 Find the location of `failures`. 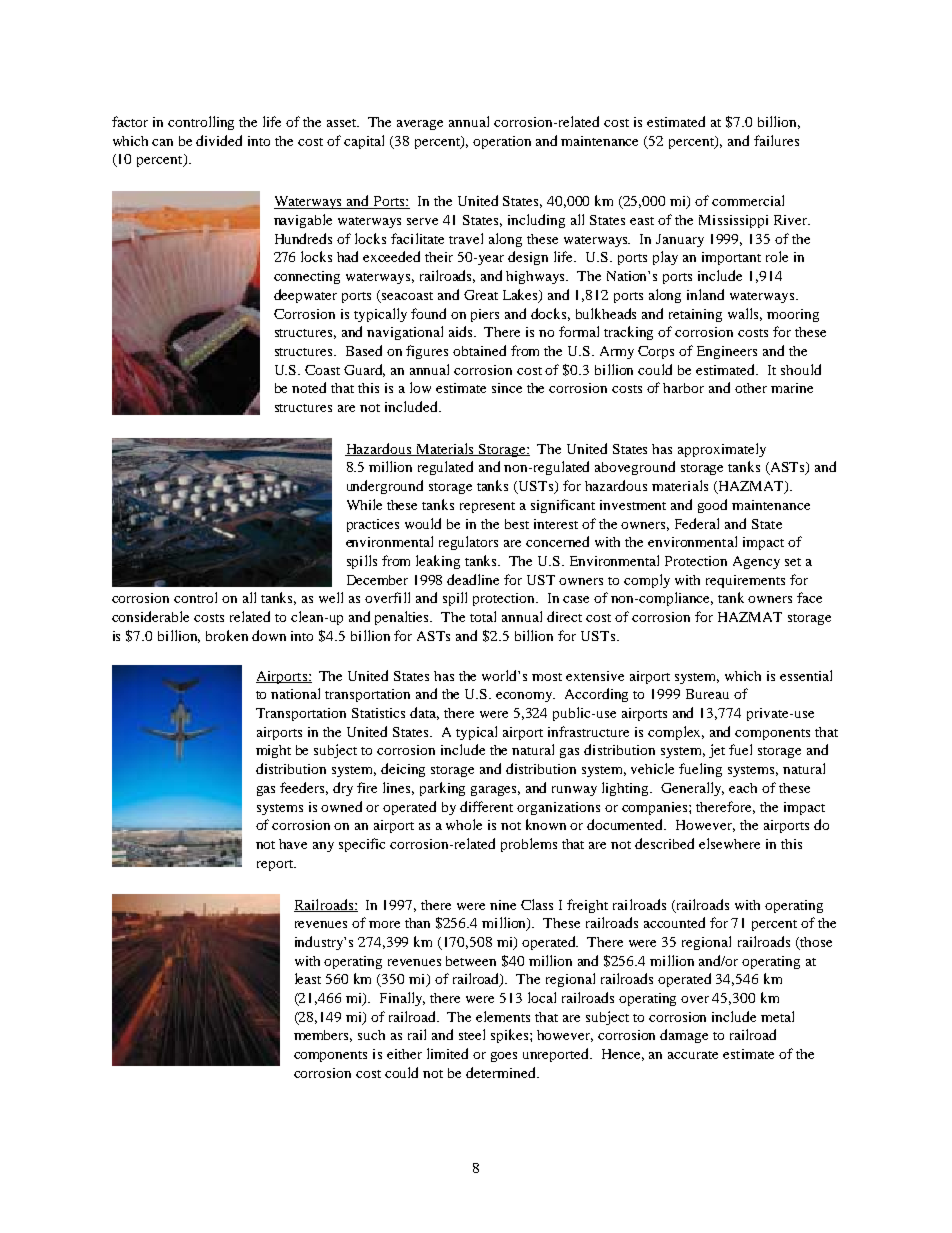

failures is located at coordinates (776, 140).
